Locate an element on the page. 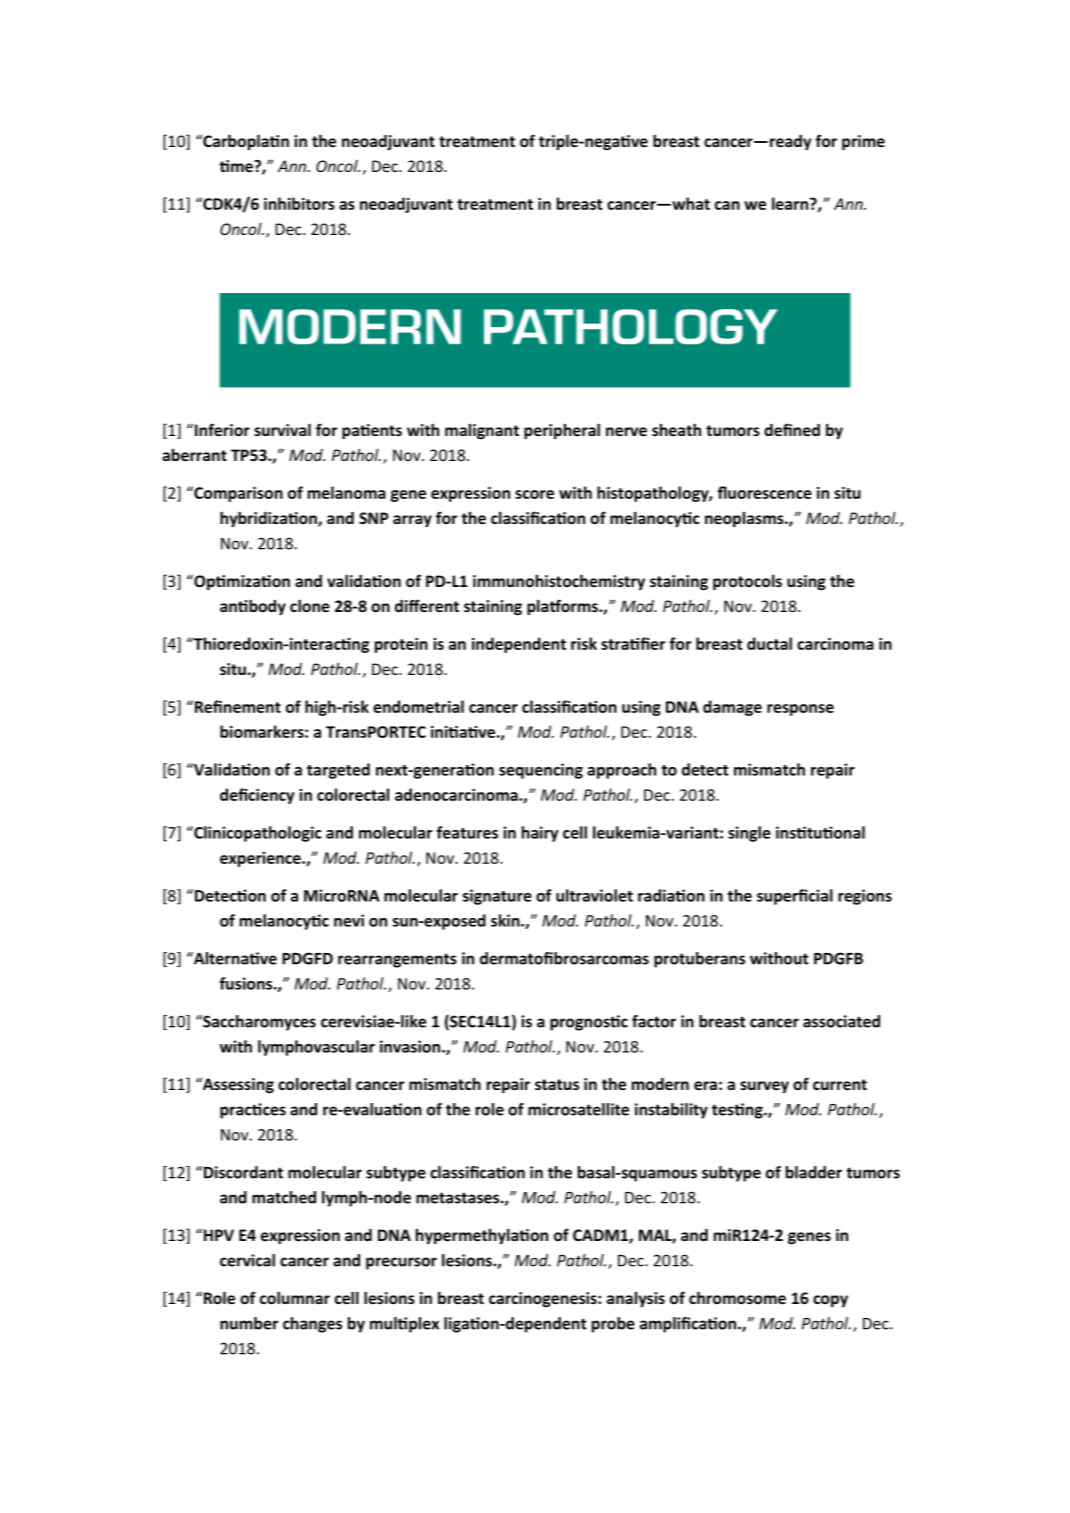  immunohistochemistry is located at coordinates (559, 582).
